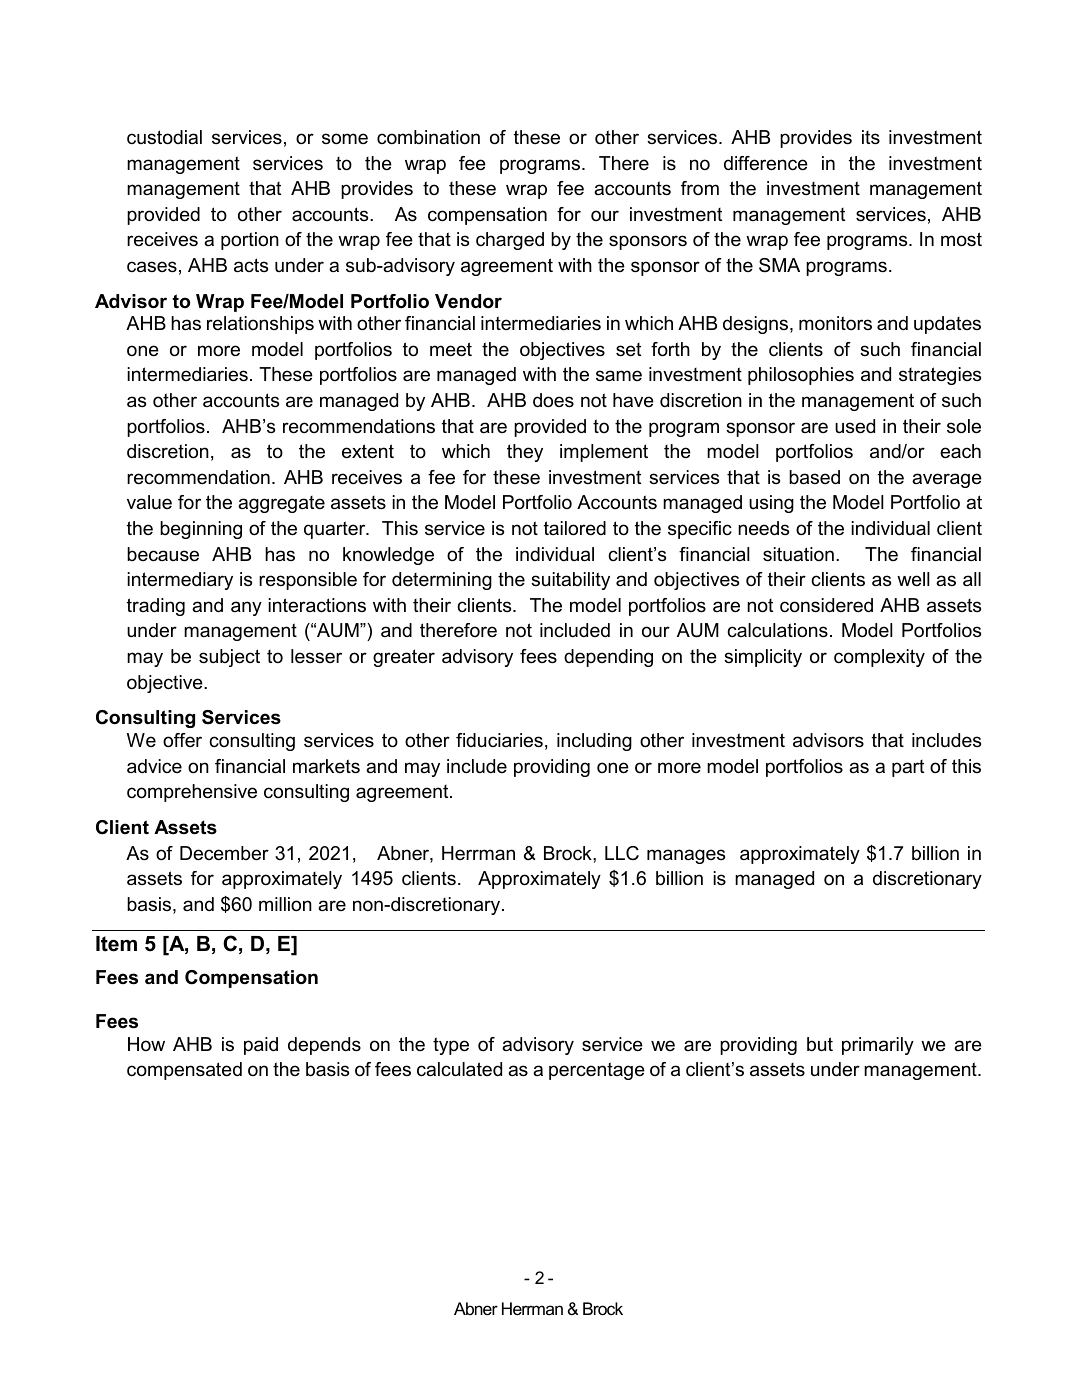 This screenshot has height=1393, width=1077. Describe the element at coordinates (871, 137) in the screenshot. I see `its` at that location.
